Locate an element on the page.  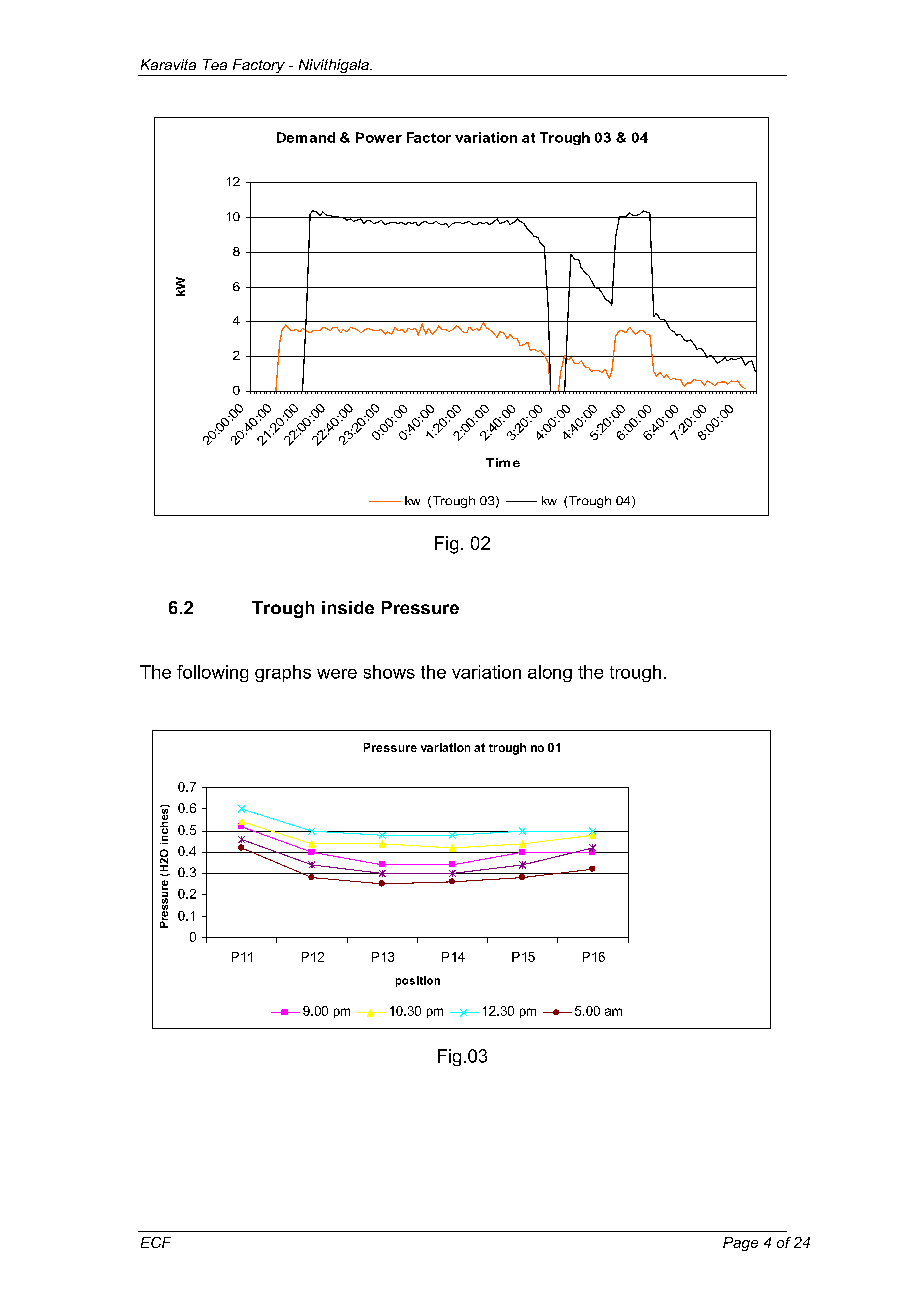
Demand is located at coordinates (306, 137).
